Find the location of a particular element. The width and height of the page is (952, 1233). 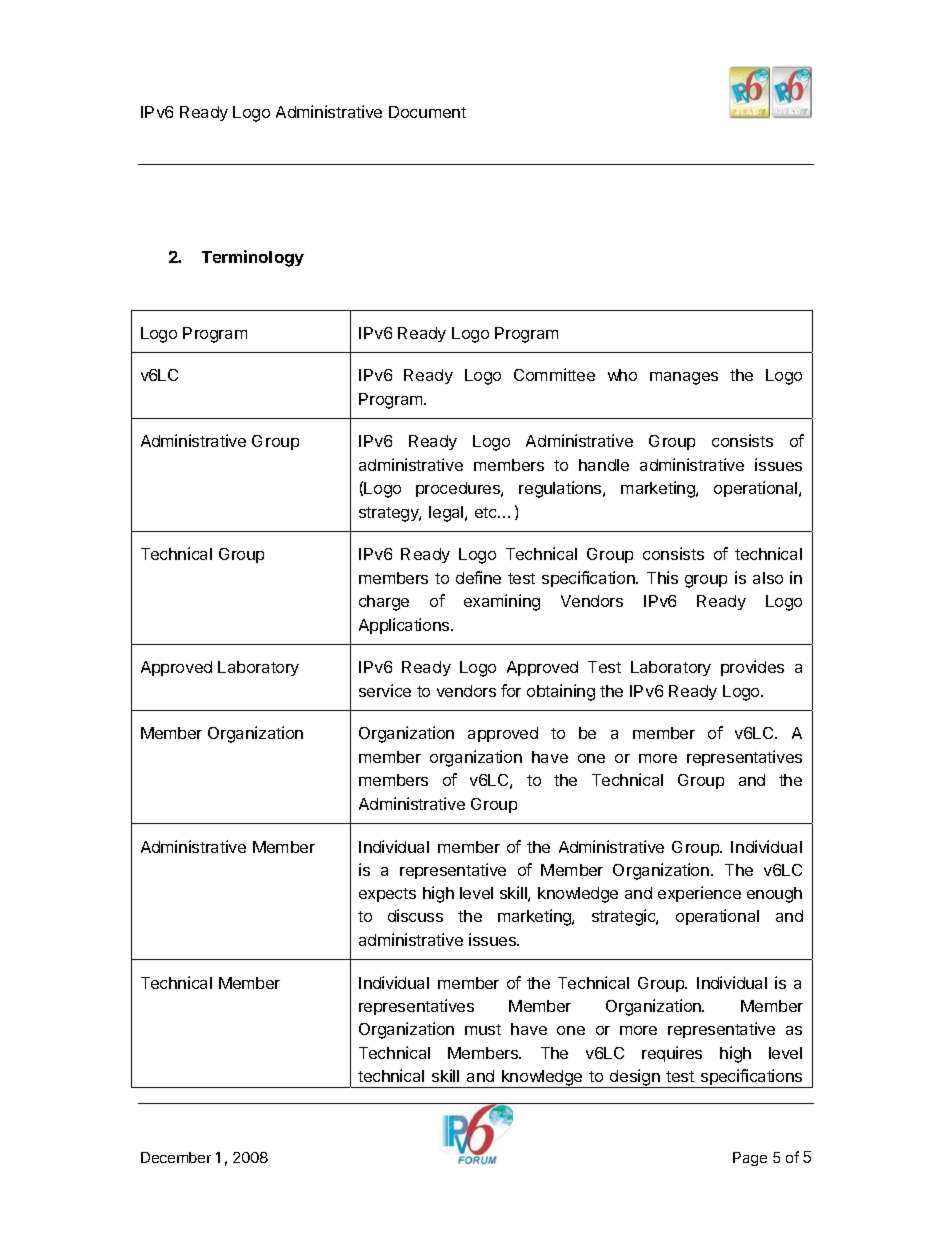

manages is located at coordinates (684, 378).
